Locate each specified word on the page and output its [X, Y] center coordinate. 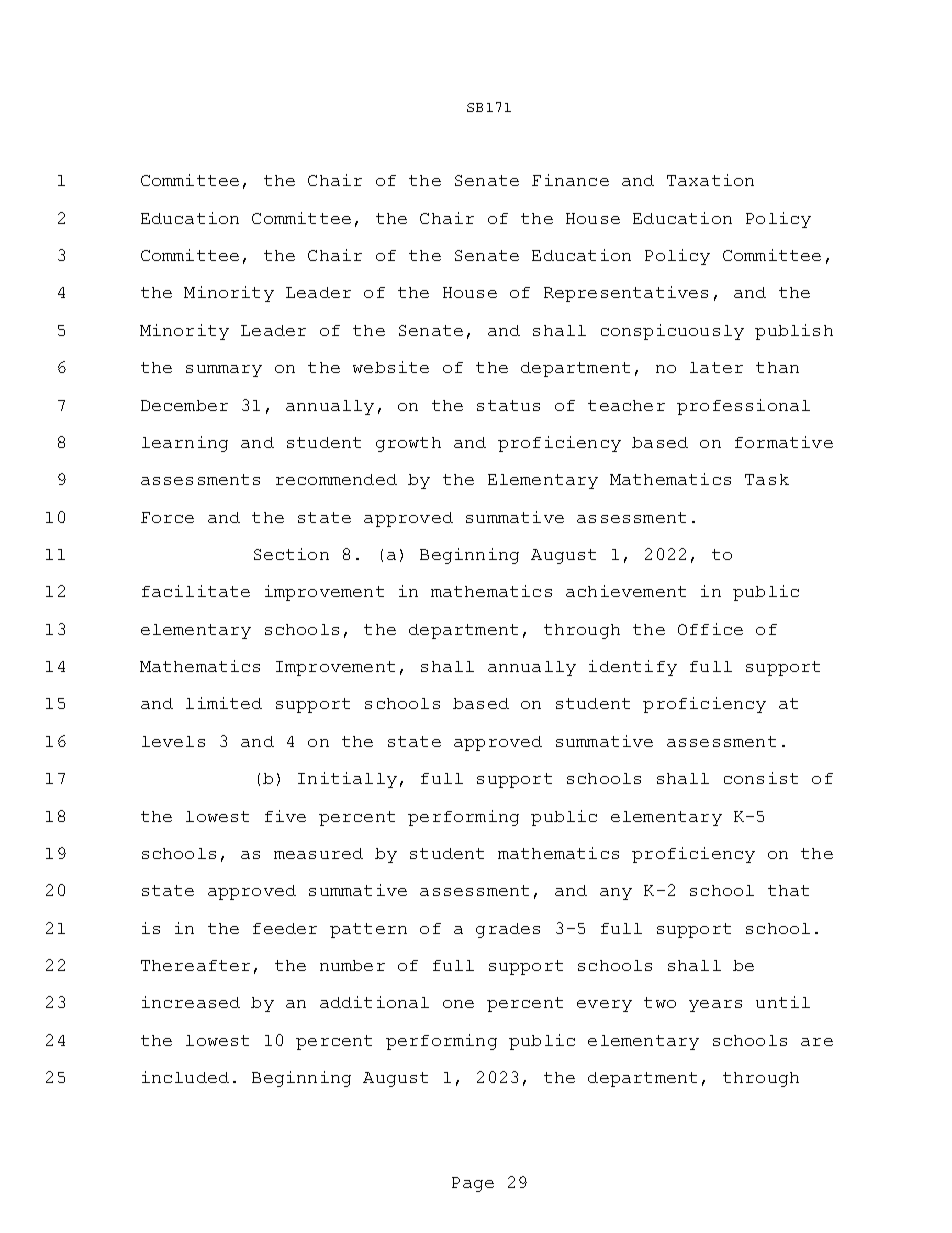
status [508, 405]
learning [185, 444]
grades [508, 930]
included [185, 1077]
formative [784, 442]
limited [224, 703]
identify [633, 668]
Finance [570, 180]
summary [224, 371]
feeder [285, 928]
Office [710, 629]
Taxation [710, 180]
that [788, 890]
